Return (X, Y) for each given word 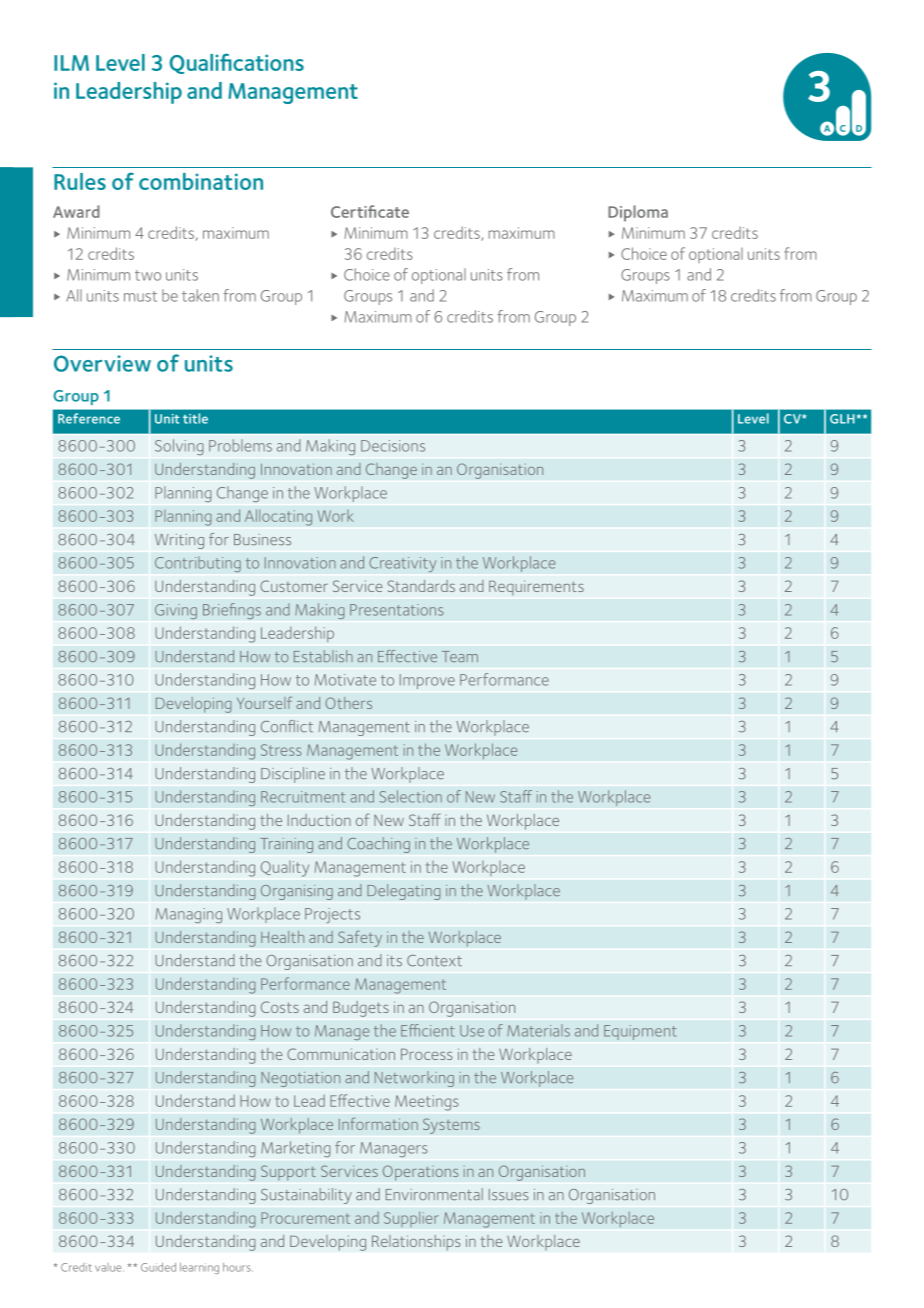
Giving (176, 611)
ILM (71, 63)
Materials (538, 1030)
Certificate (370, 211)
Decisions (393, 446)
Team (460, 656)
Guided (158, 1267)
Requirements (536, 588)
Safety (360, 938)
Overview (102, 363)
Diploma (638, 213)
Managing (189, 915)
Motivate (345, 680)
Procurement (305, 1218)
